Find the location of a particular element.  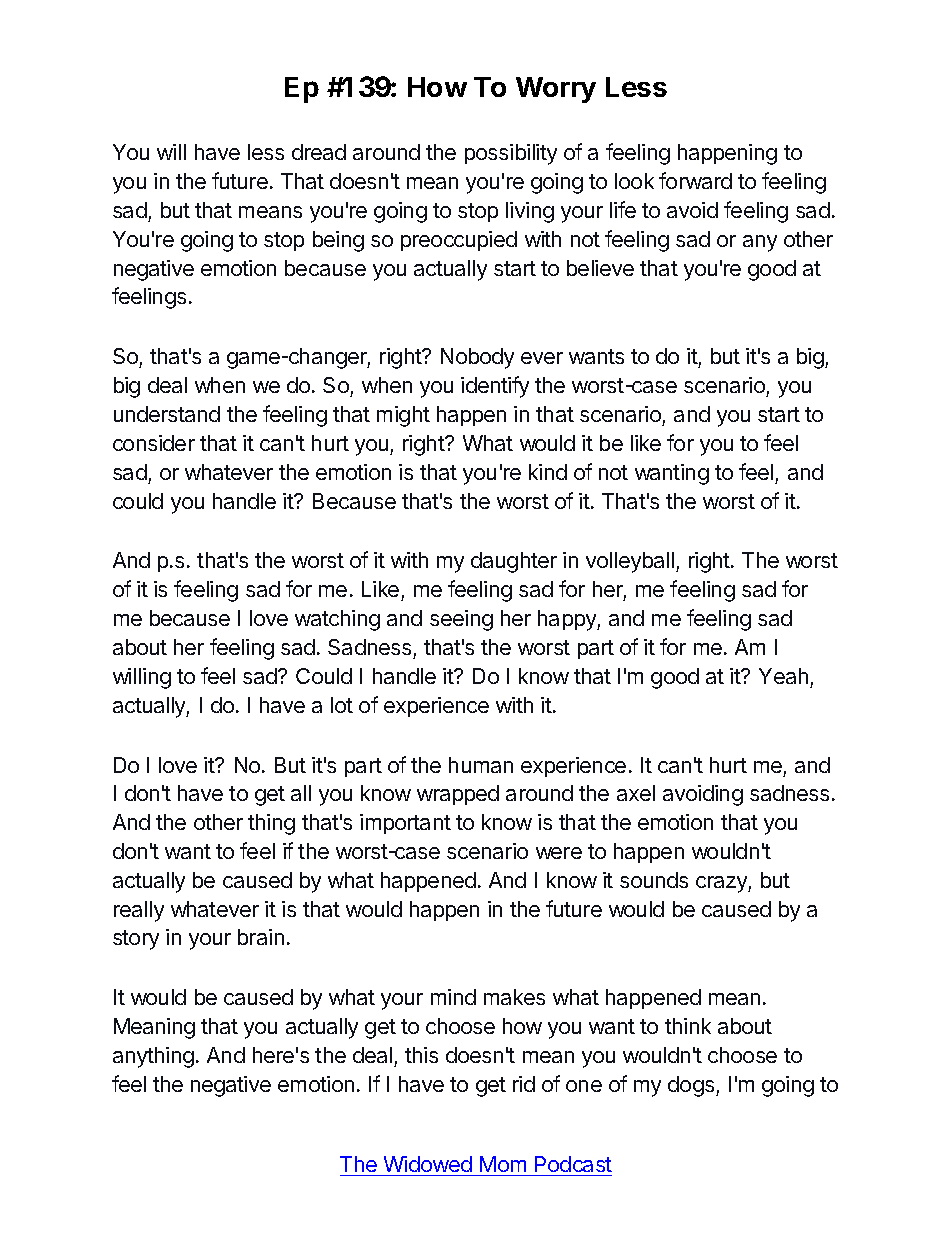

Widowed is located at coordinates (428, 1164).
